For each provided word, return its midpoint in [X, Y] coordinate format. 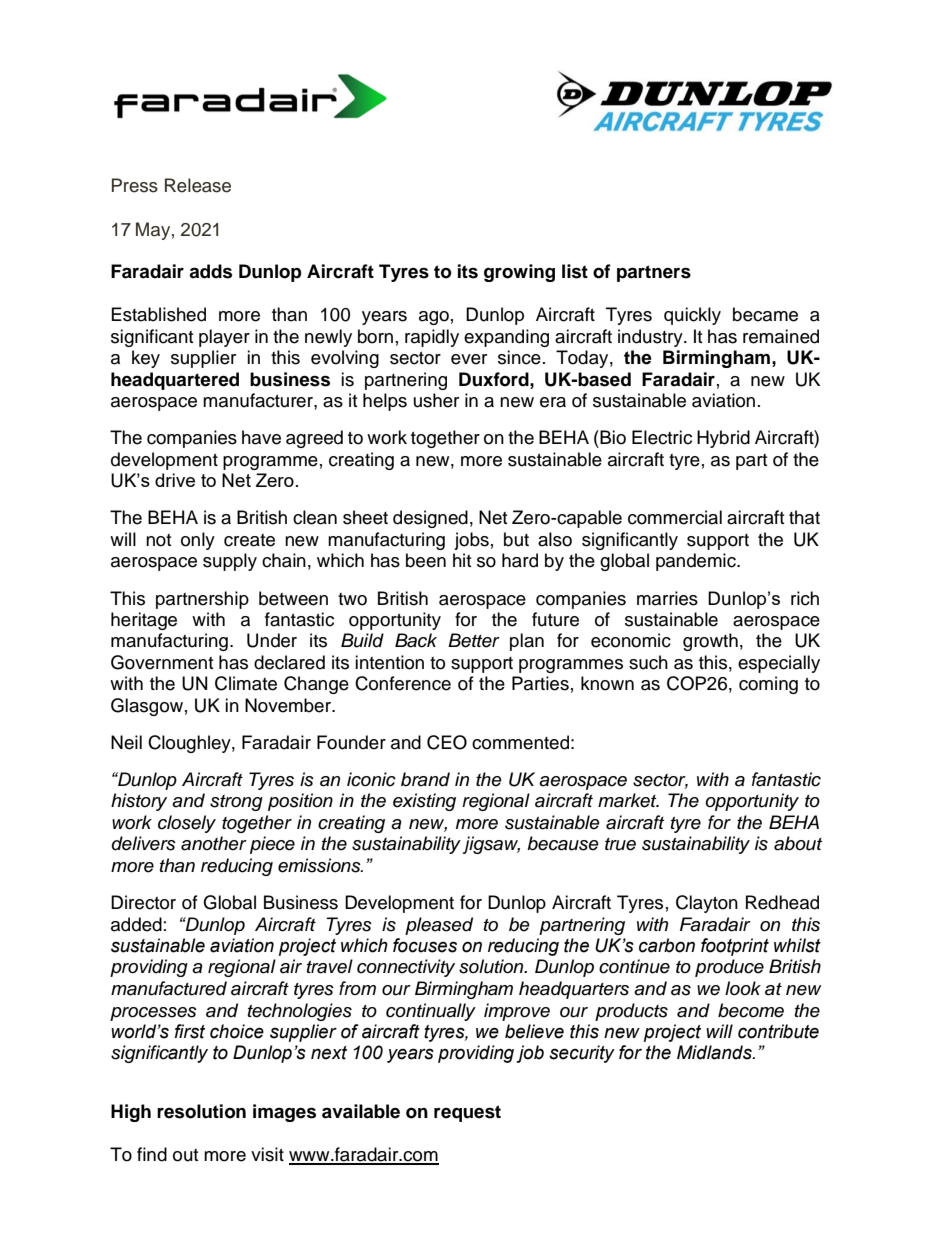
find [152, 1154]
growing [519, 273]
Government [162, 662]
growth [710, 642]
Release [198, 185]
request [467, 1113]
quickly [692, 316]
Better [474, 640]
